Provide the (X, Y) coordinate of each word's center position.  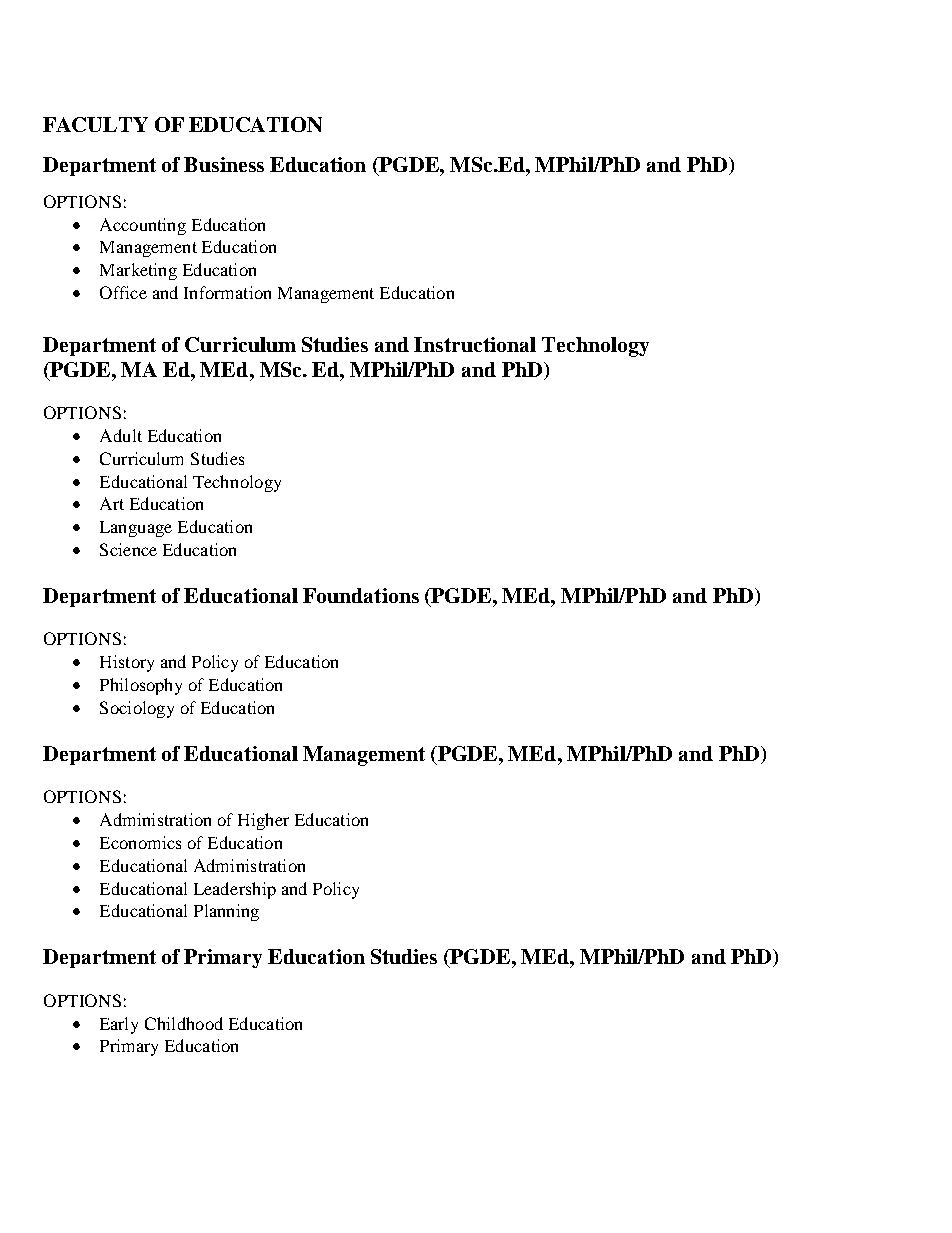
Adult (121, 435)
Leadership (235, 890)
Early (119, 1025)
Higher (263, 821)
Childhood (184, 1023)
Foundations (361, 595)
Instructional (475, 344)
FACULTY (95, 124)
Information (227, 292)
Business (224, 164)
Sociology (137, 709)
